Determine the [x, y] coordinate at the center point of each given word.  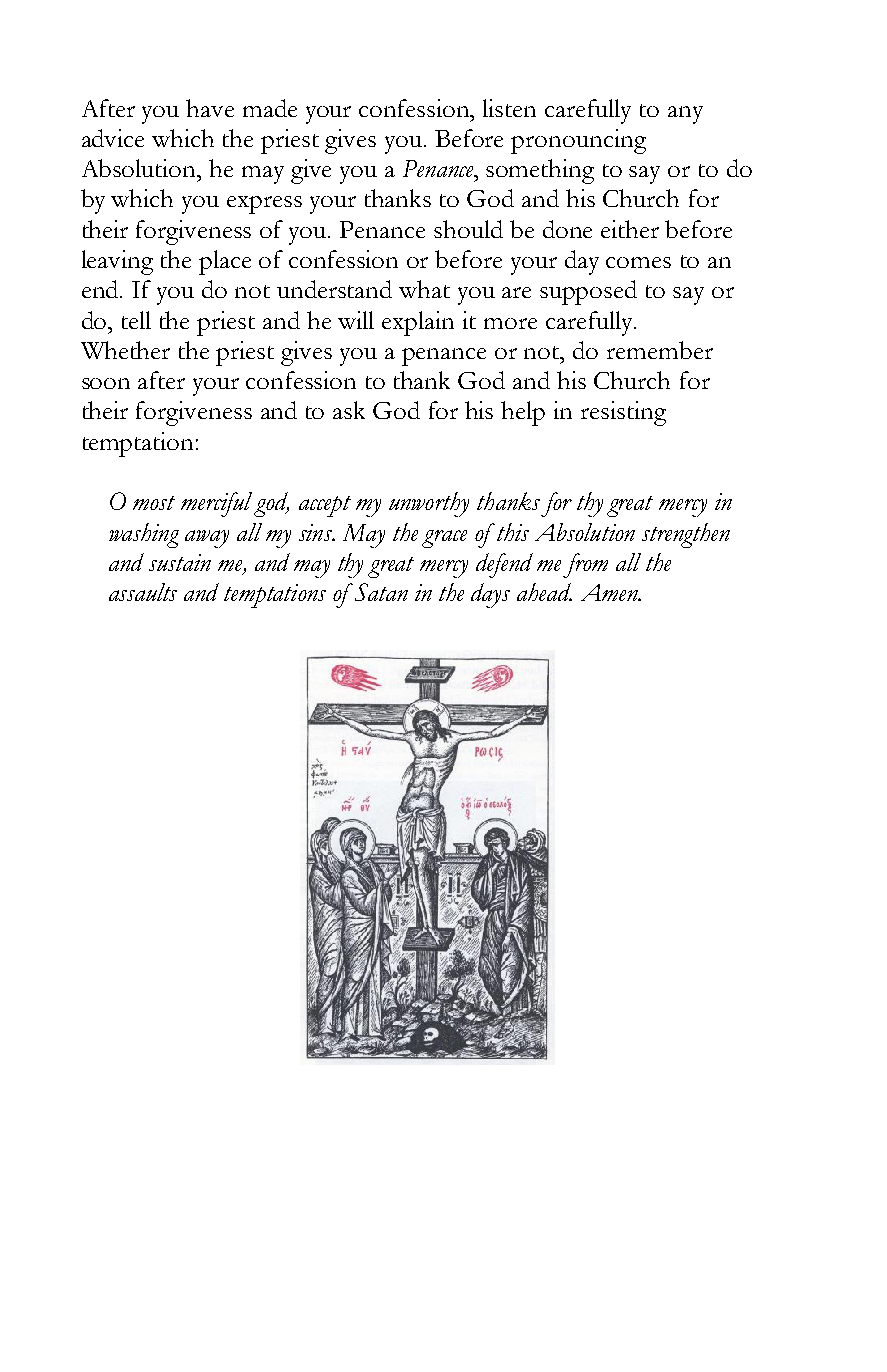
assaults [143, 592]
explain [418, 323]
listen [509, 108]
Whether [125, 350]
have [210, 108]
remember [660, 350]
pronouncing [578, 141]
